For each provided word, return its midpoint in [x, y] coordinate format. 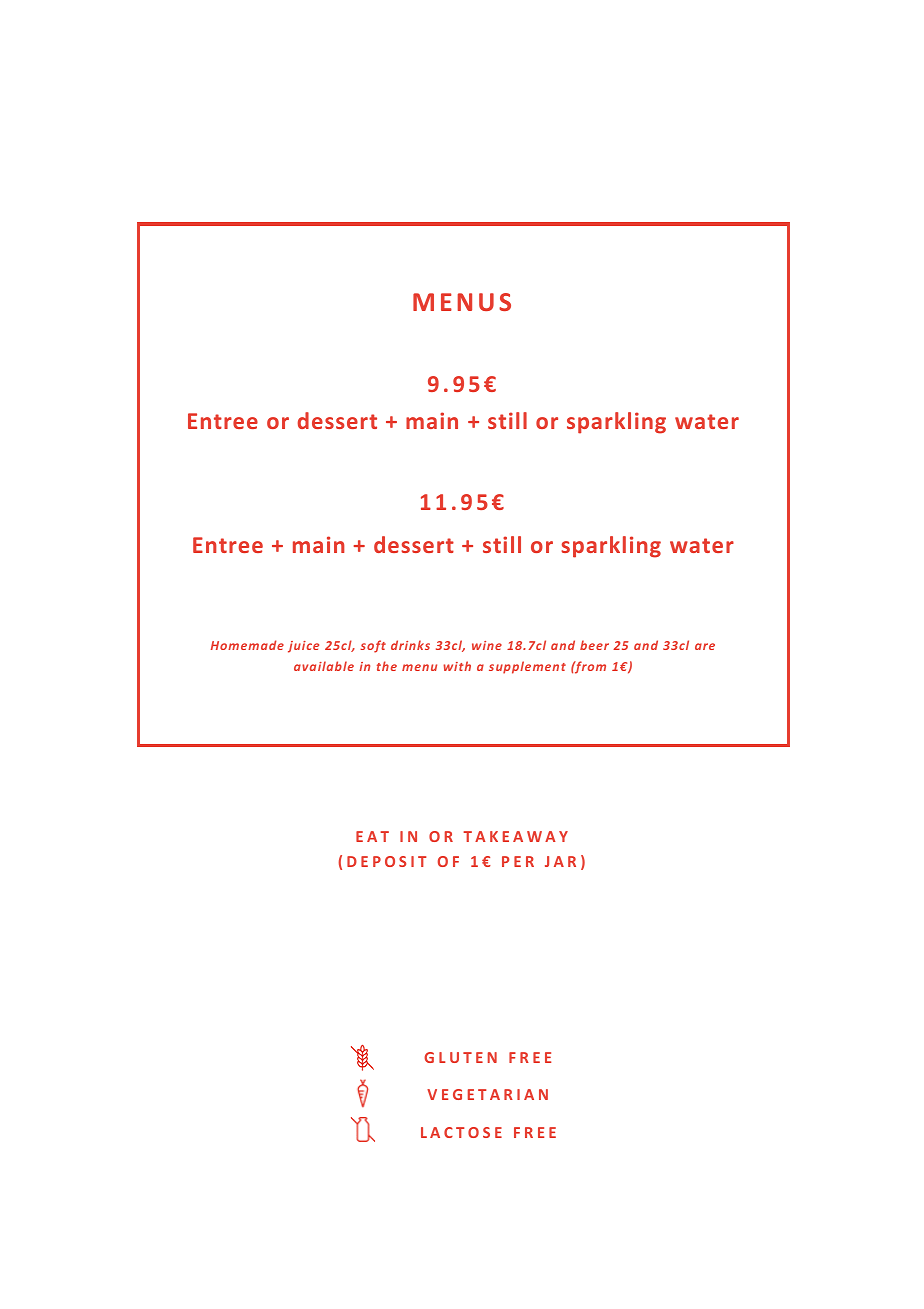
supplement [527, 667]
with [457, 666]
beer [594, 645]
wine [487, 645]
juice [303, 647]
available [324, 666]
